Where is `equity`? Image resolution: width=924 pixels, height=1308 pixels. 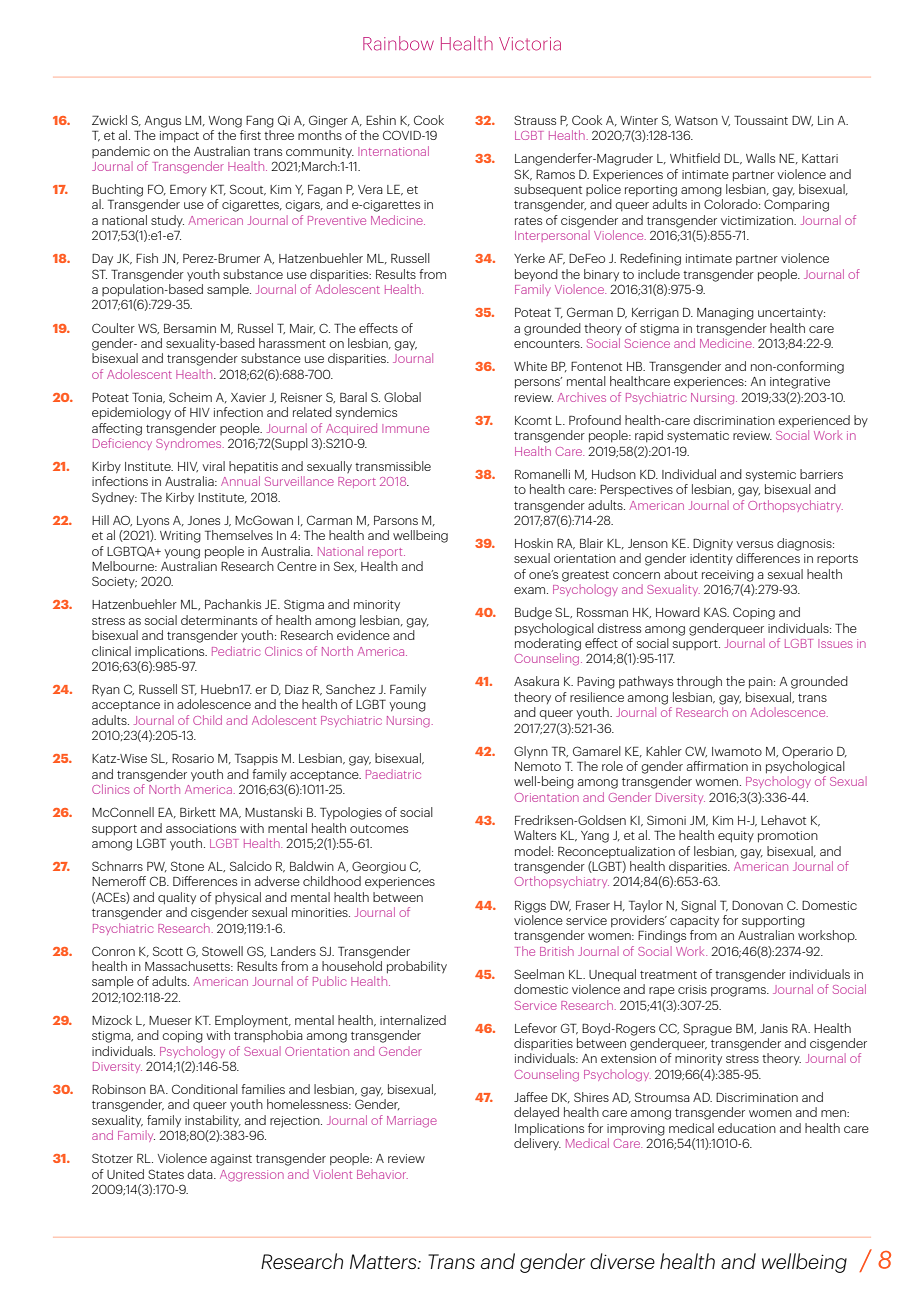
equity is located at coordinates (736, 837).
